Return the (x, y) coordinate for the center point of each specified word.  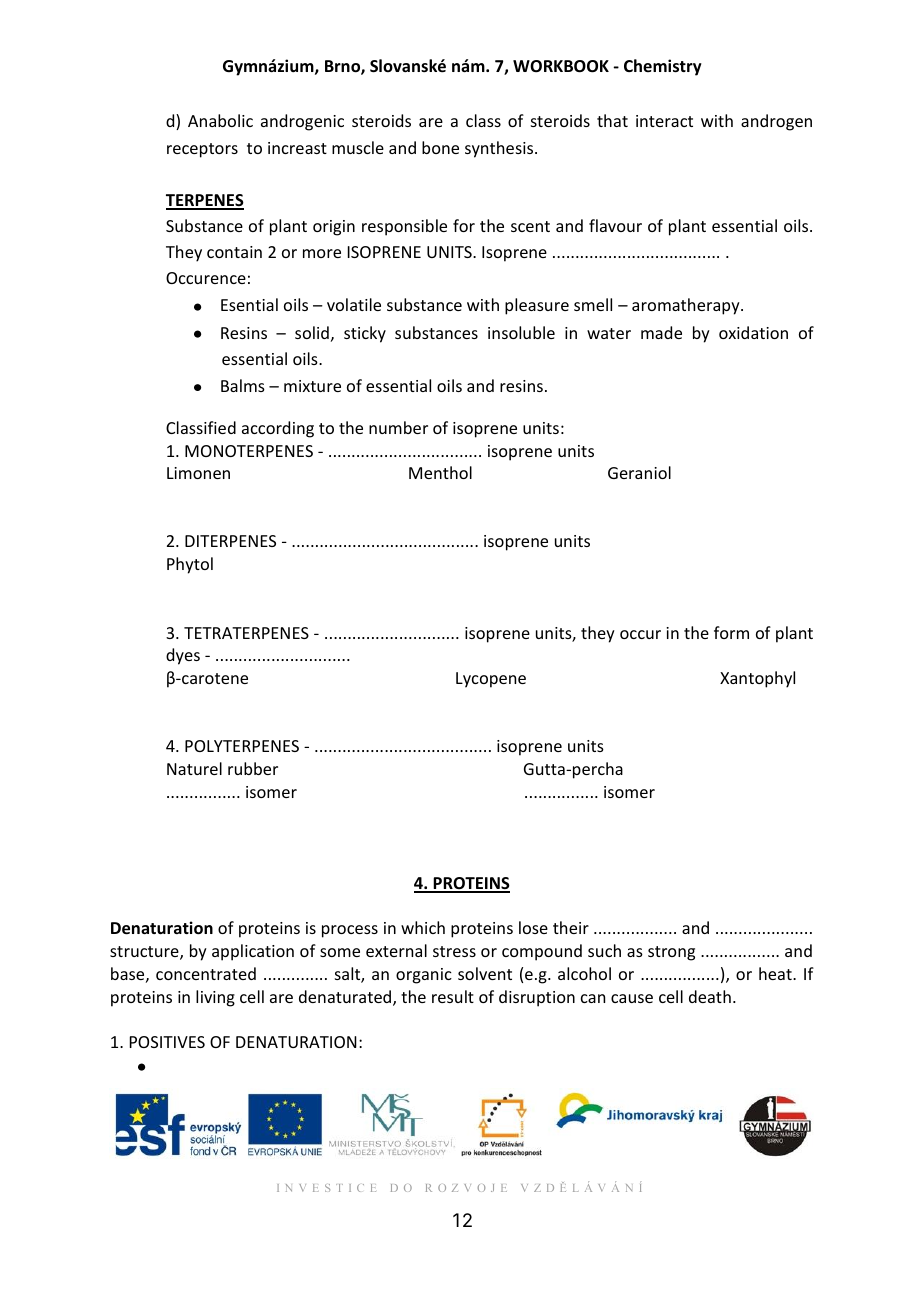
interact (664, 121)
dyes (183, 656)
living (215, 998)
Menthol (440, 472)
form (731, 632)
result (453, 996)
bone (440, 147)
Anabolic (220, 120)
